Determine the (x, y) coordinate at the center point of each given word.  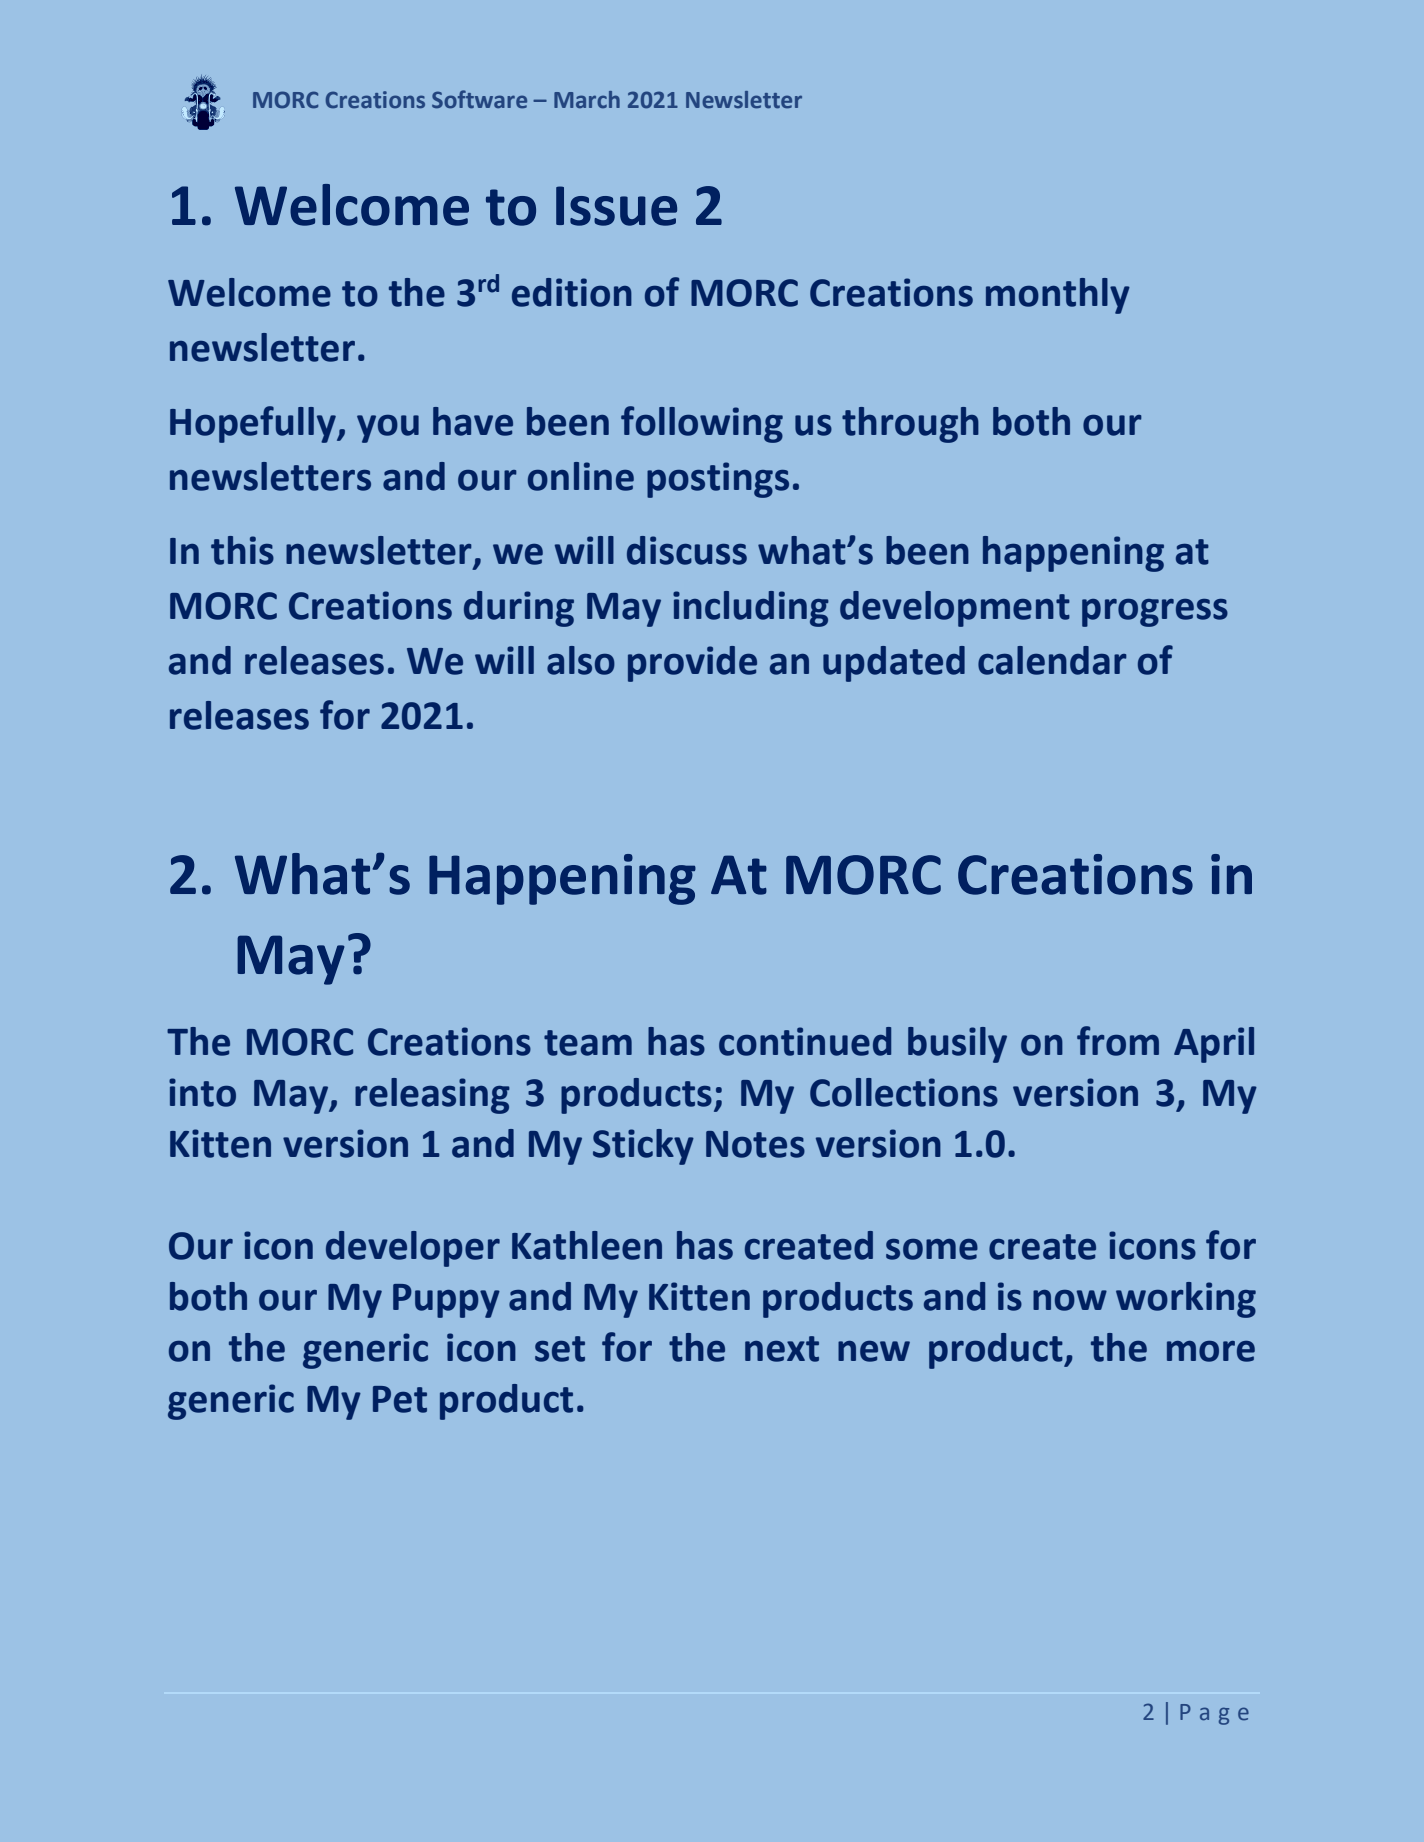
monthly (1058, 296)
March (587, 99)
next (782, 1349)
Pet (400, 1399)
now (1070, 1300)
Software (479, 99)
